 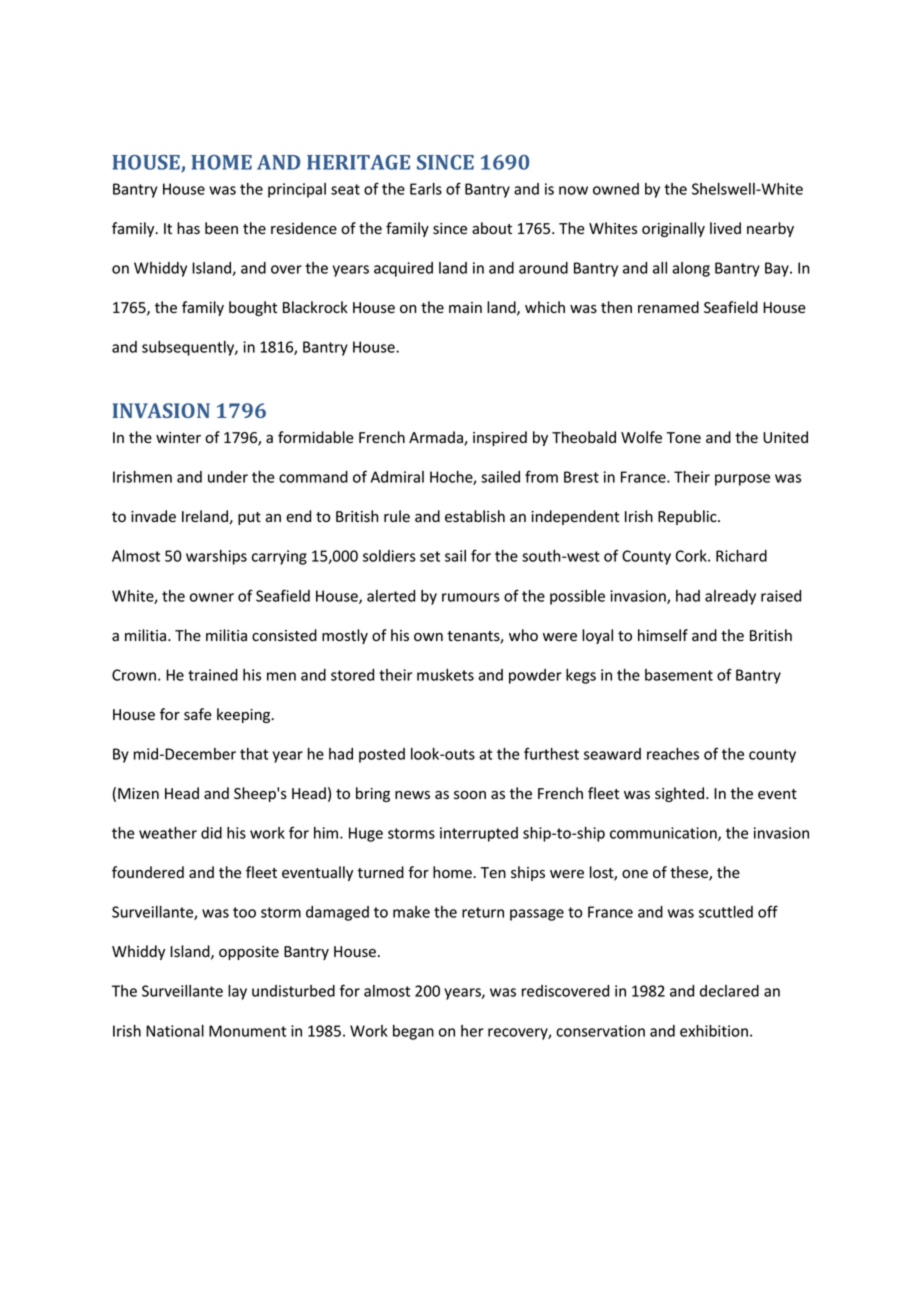 I want to click on owner, so click(x=212, y=597).
